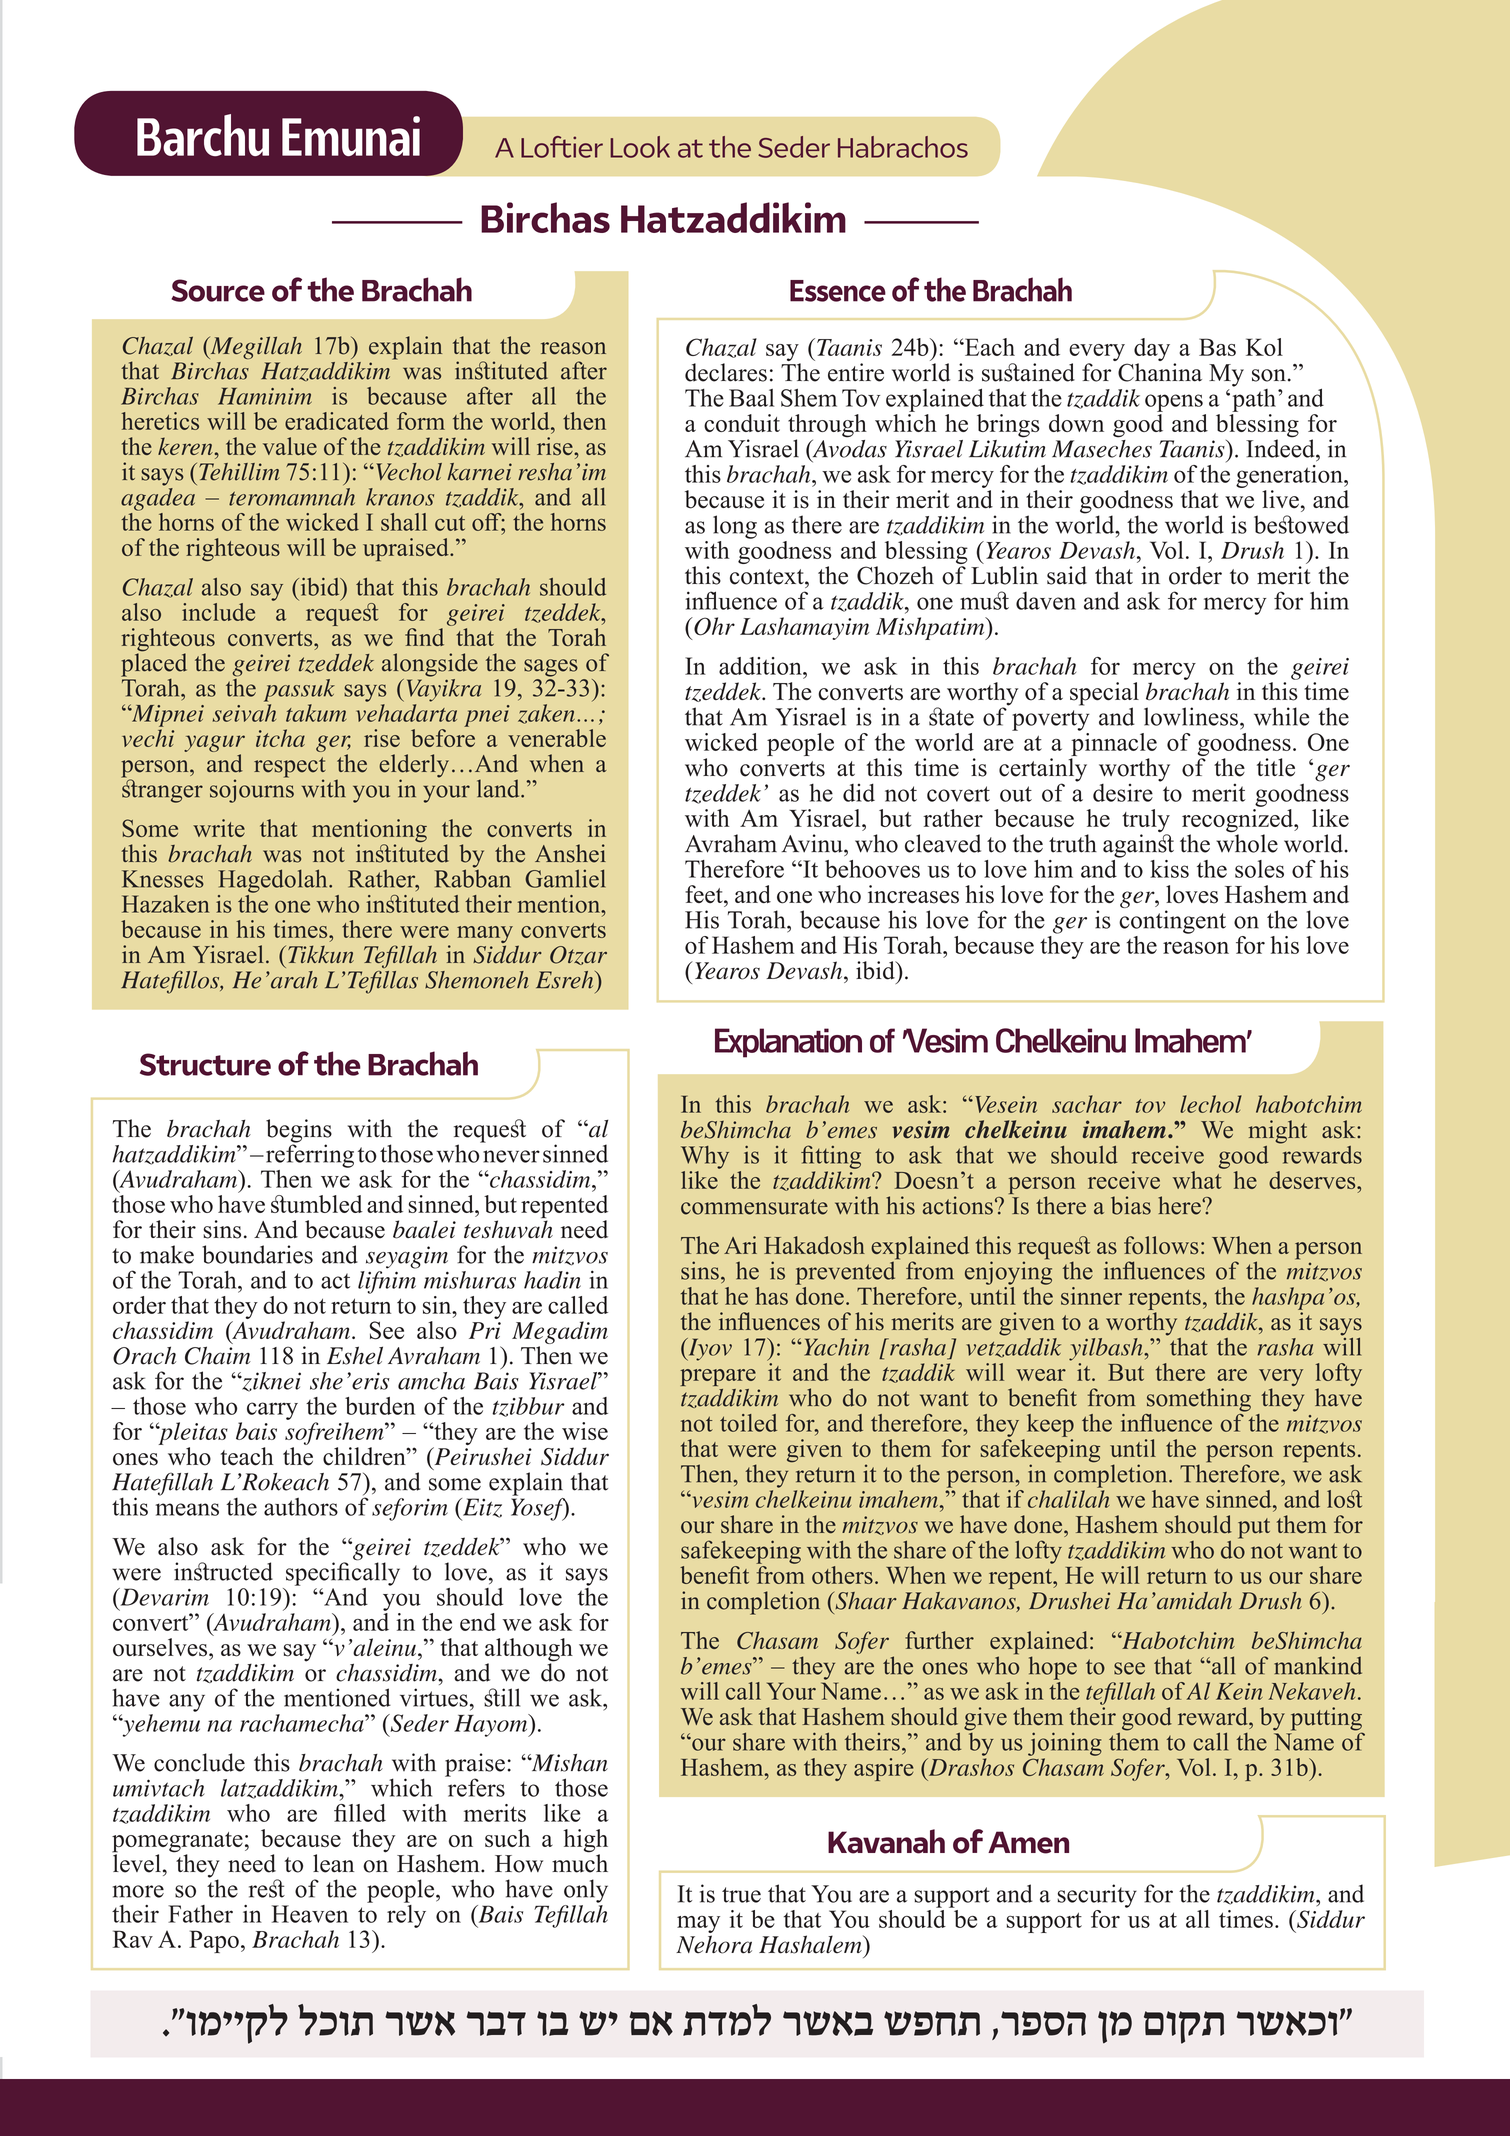 Image resolution: width=1510 pixels, height=2136 pixels. I want to click on Look, so click(640, 147).
